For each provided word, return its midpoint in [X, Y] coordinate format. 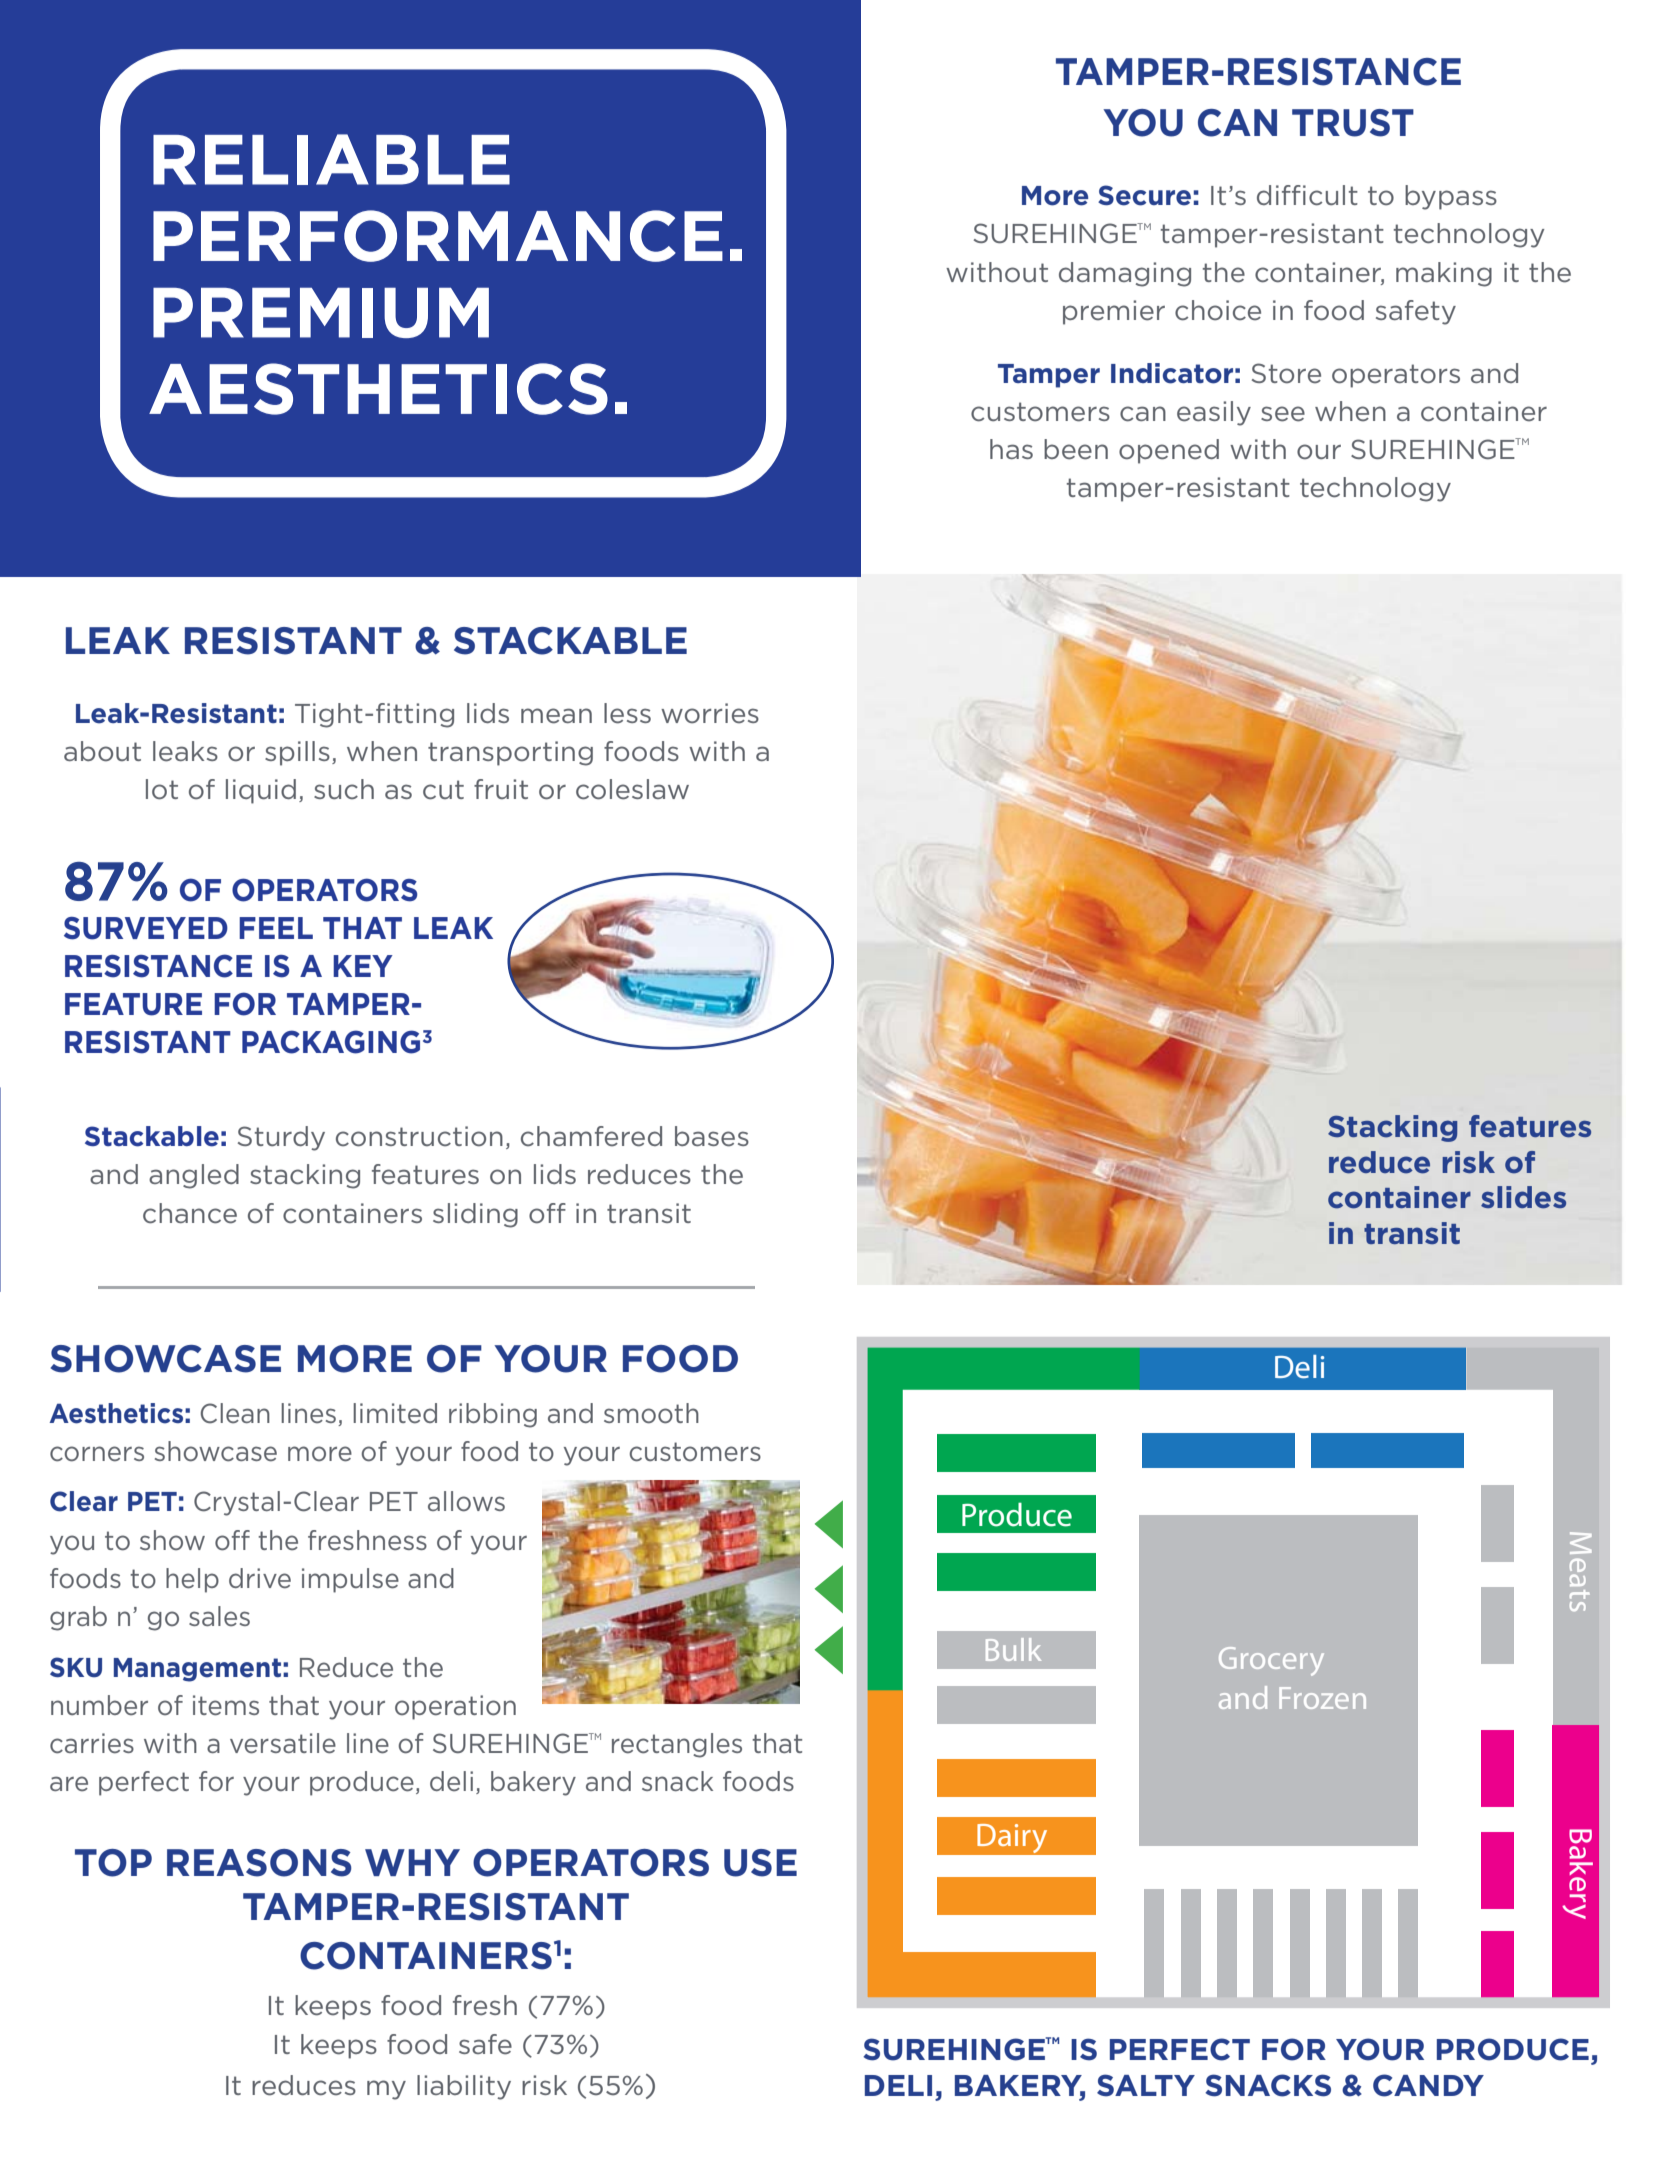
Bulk [1013, 1649]
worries [710, 713]
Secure [1144, 195]
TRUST [1353, 123]
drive [260, 1578]
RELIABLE [331, 159]
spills [297, 753]
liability [464, 2087]
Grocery [1271, 1661]
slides [1523, 1197]
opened [1169, 451]
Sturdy [281, 1138]
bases [712, 1136]
